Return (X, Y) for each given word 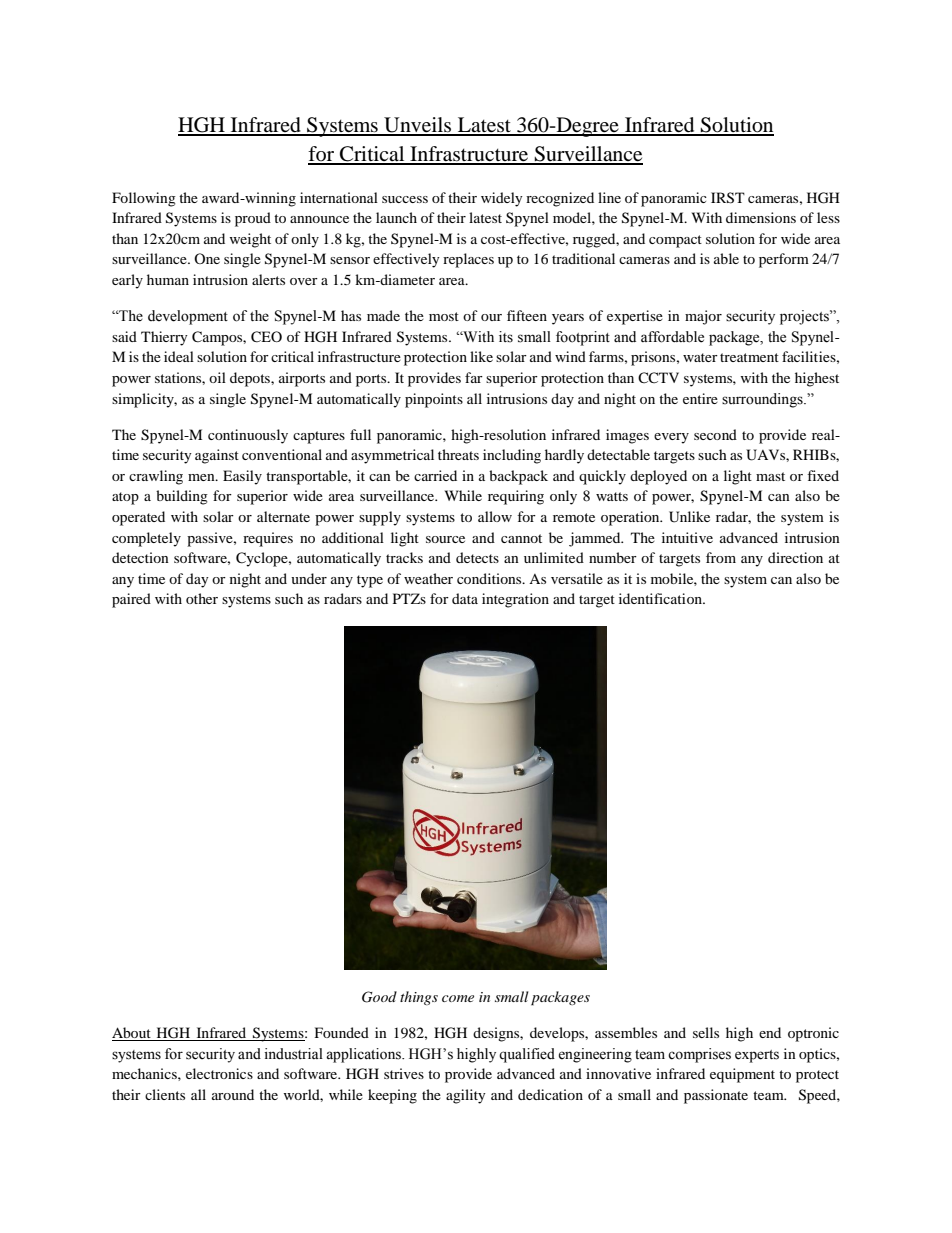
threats (458, 454)
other (202, 598)
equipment (742, 1075)
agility (466, 1096)
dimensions (761, 217)
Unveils (418, 126)
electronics (219, 1073)
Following (144, 199)
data (465, 598)
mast (770, 476)
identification (661, 598)
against (217, 456)
